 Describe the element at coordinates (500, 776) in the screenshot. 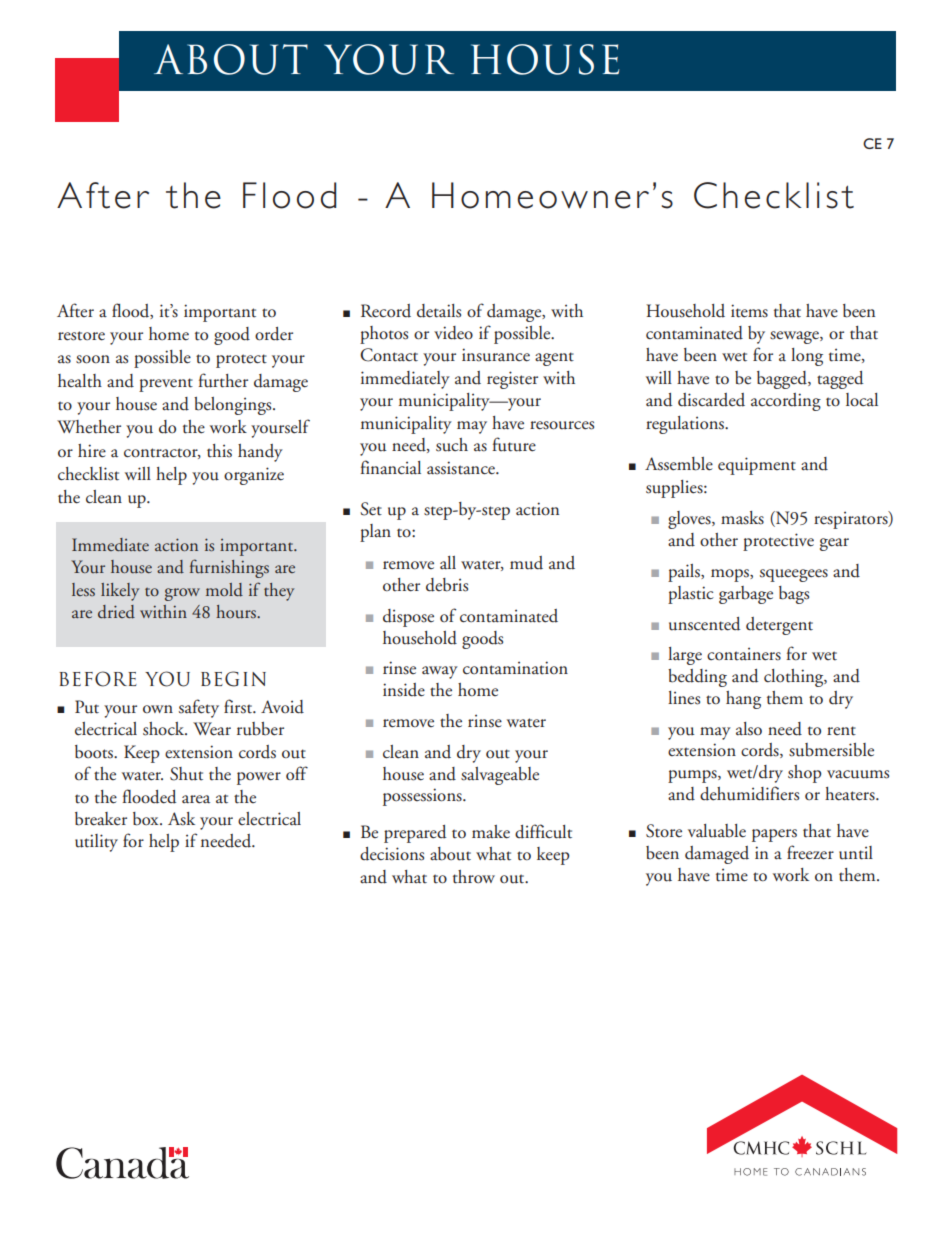

I see `salvageable` at that location.
